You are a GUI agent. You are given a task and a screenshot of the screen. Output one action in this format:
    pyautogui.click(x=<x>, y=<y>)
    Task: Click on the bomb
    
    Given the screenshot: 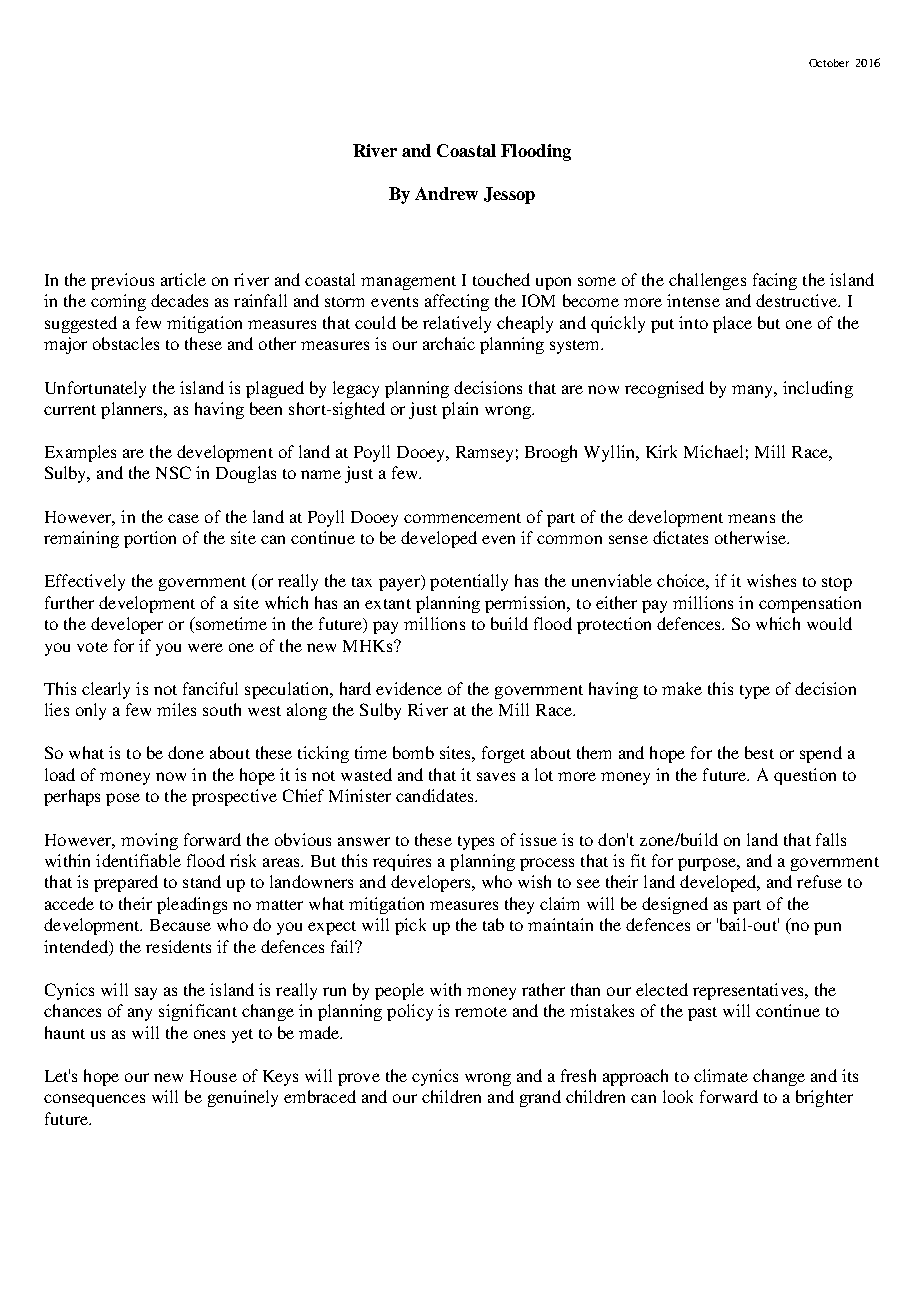 What is the action you would take?
    pyautogui.click(x=413, y=752)
